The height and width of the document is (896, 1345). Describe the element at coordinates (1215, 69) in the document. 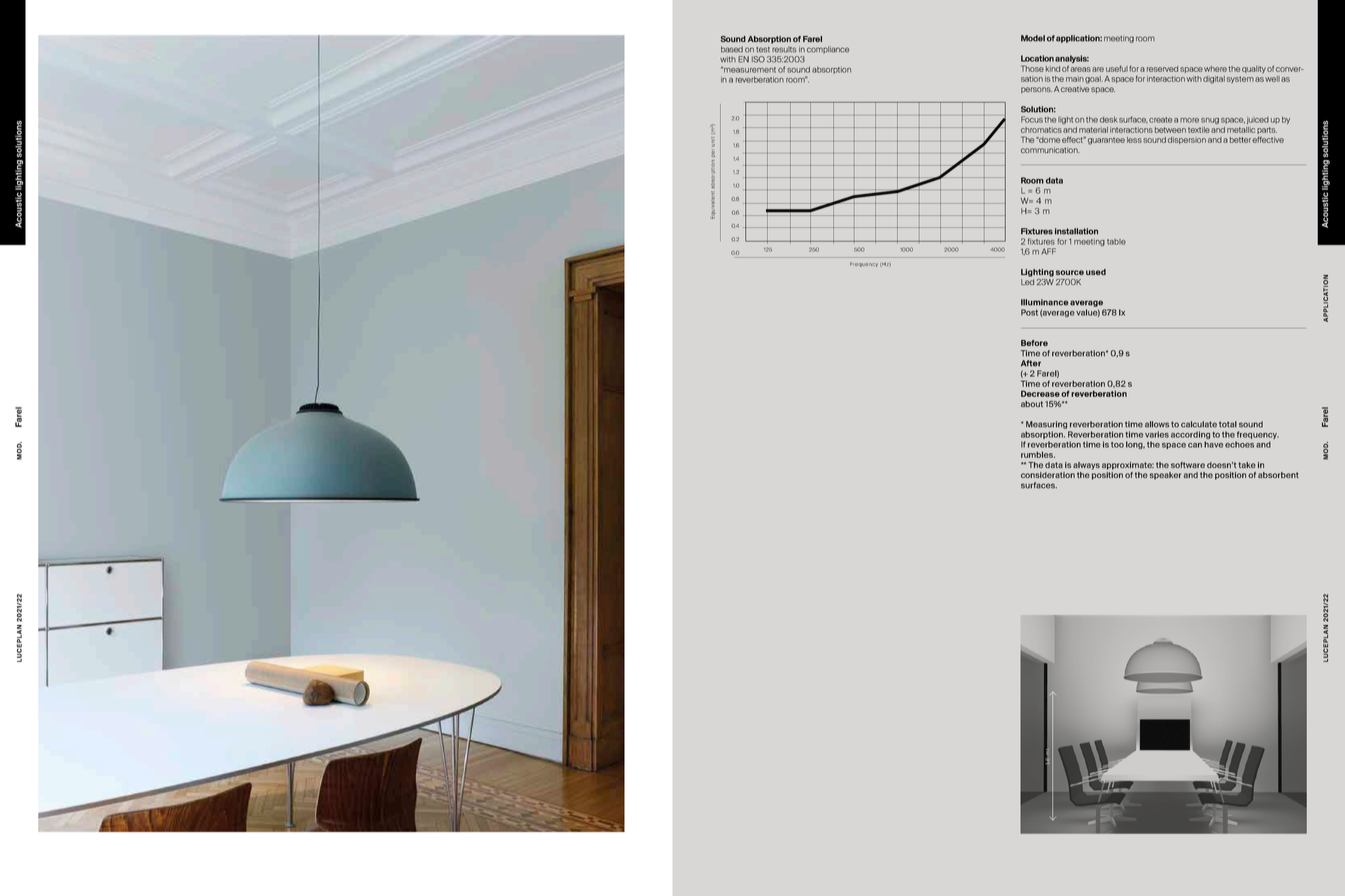

I see `where` at that location.
